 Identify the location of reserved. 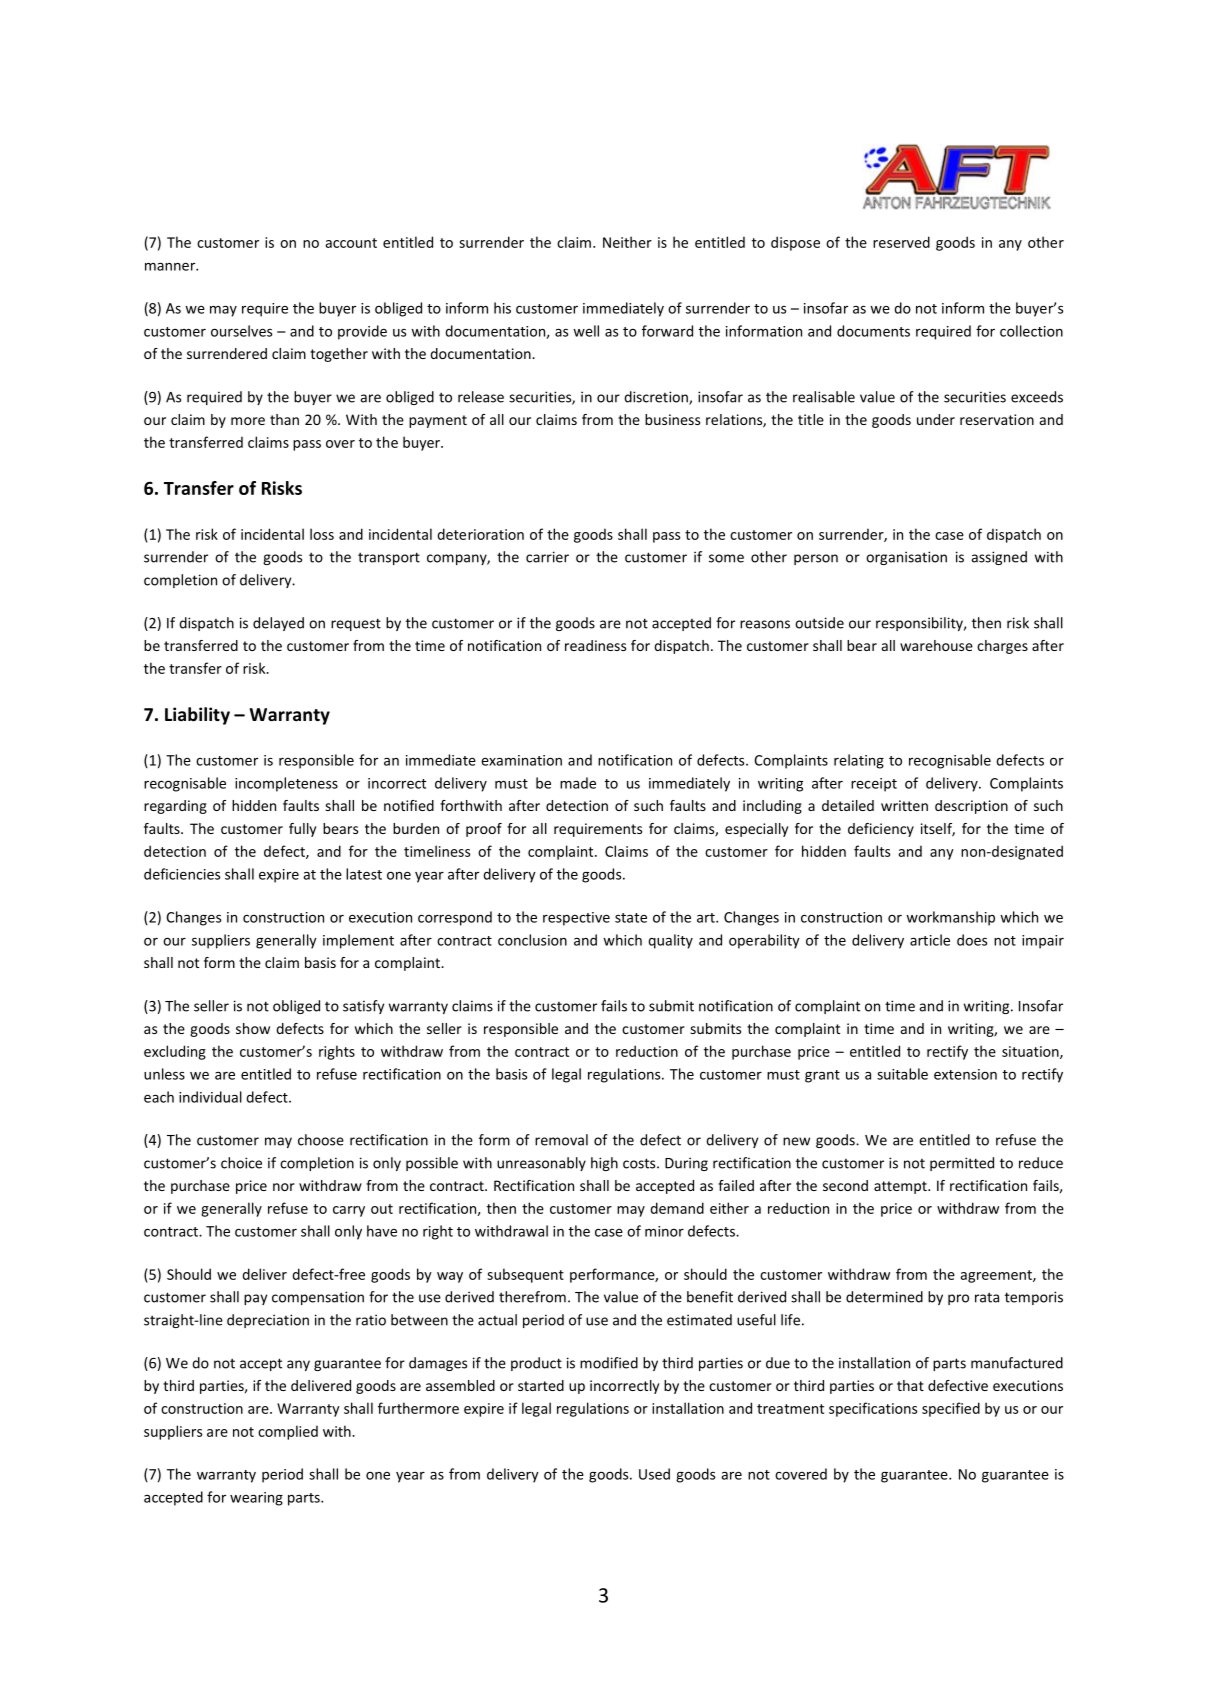
(901, 242).
